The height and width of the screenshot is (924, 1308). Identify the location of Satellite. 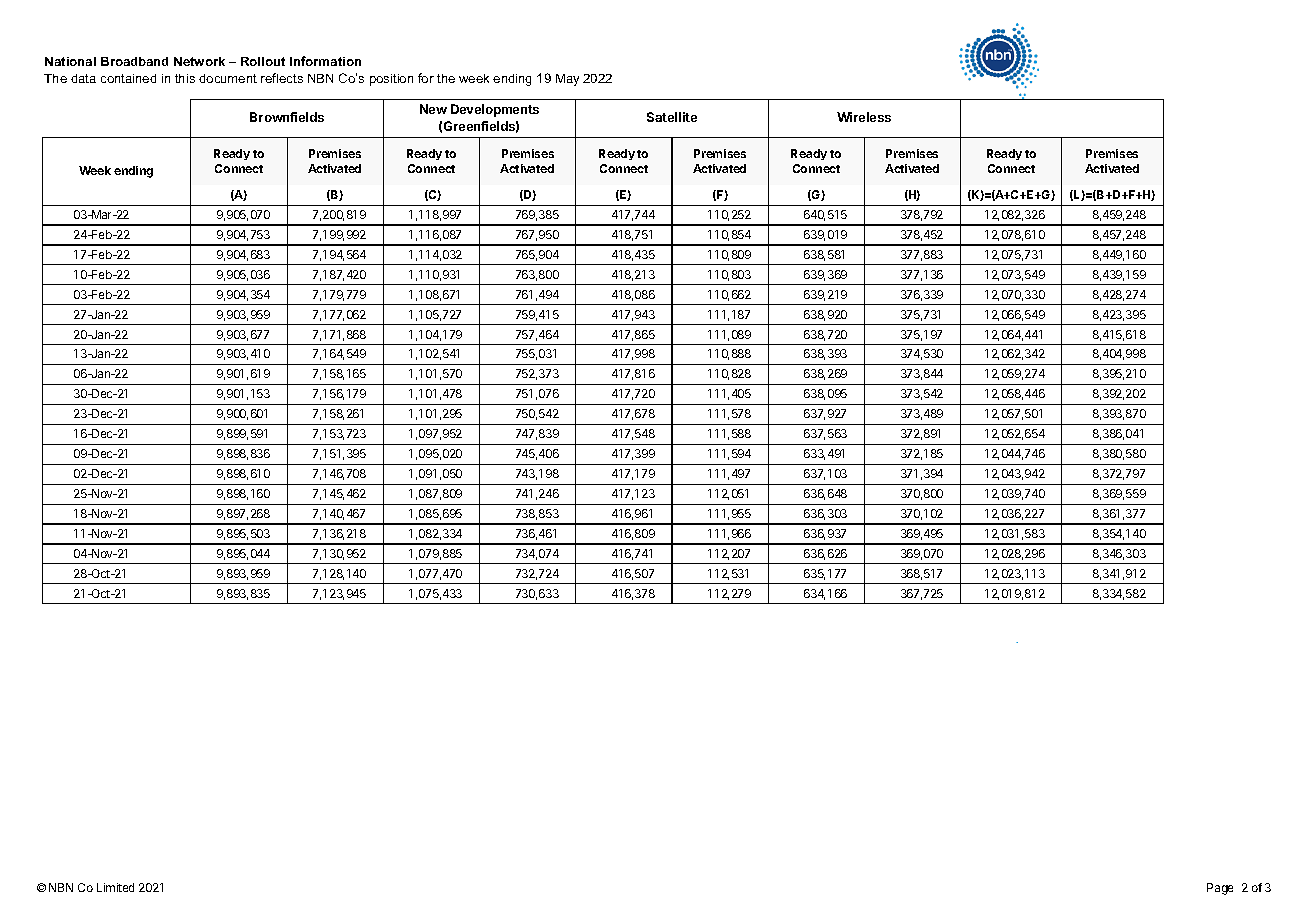
(672, 117).
